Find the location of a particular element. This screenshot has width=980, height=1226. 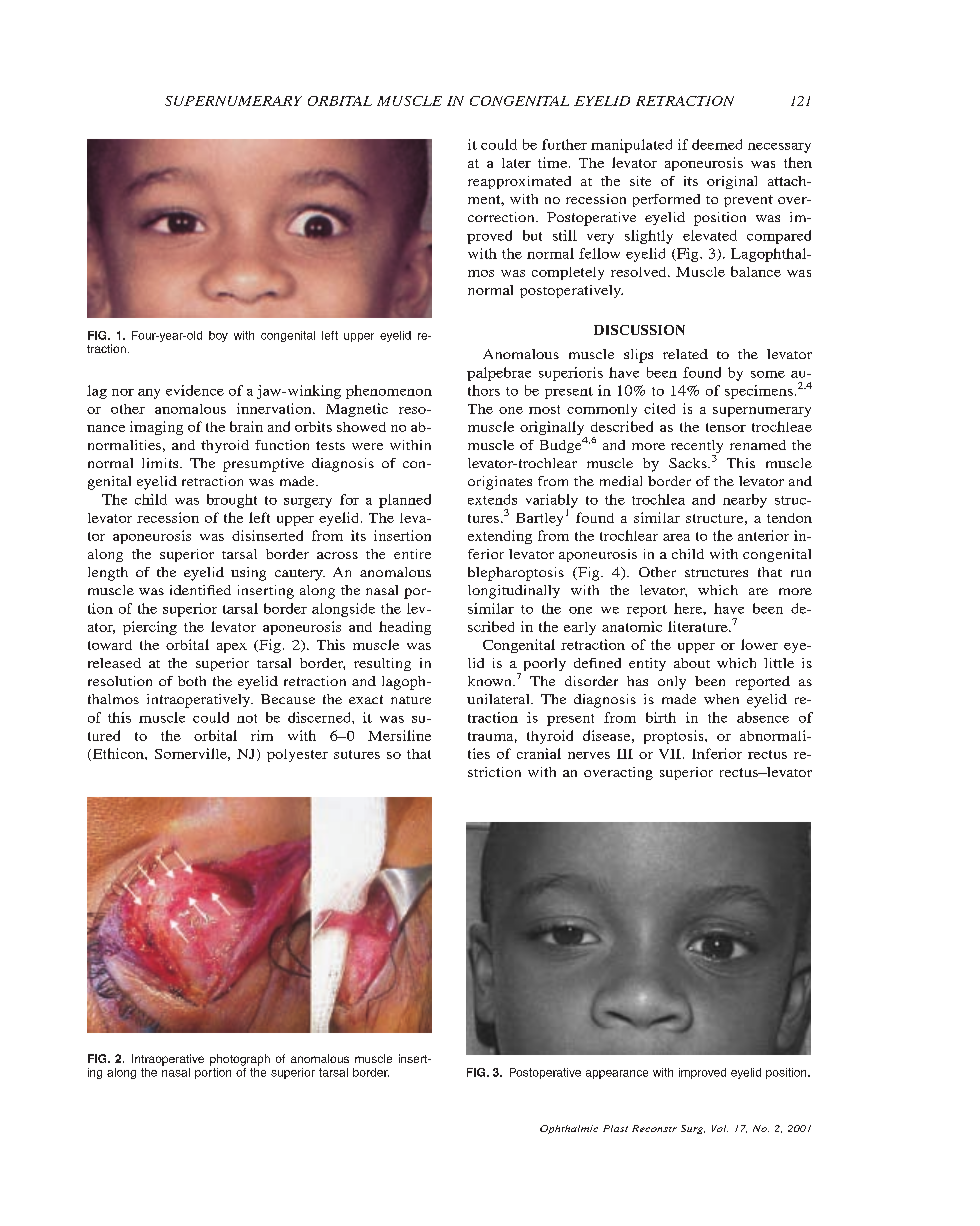

time is located at coordinates (554, 162).
